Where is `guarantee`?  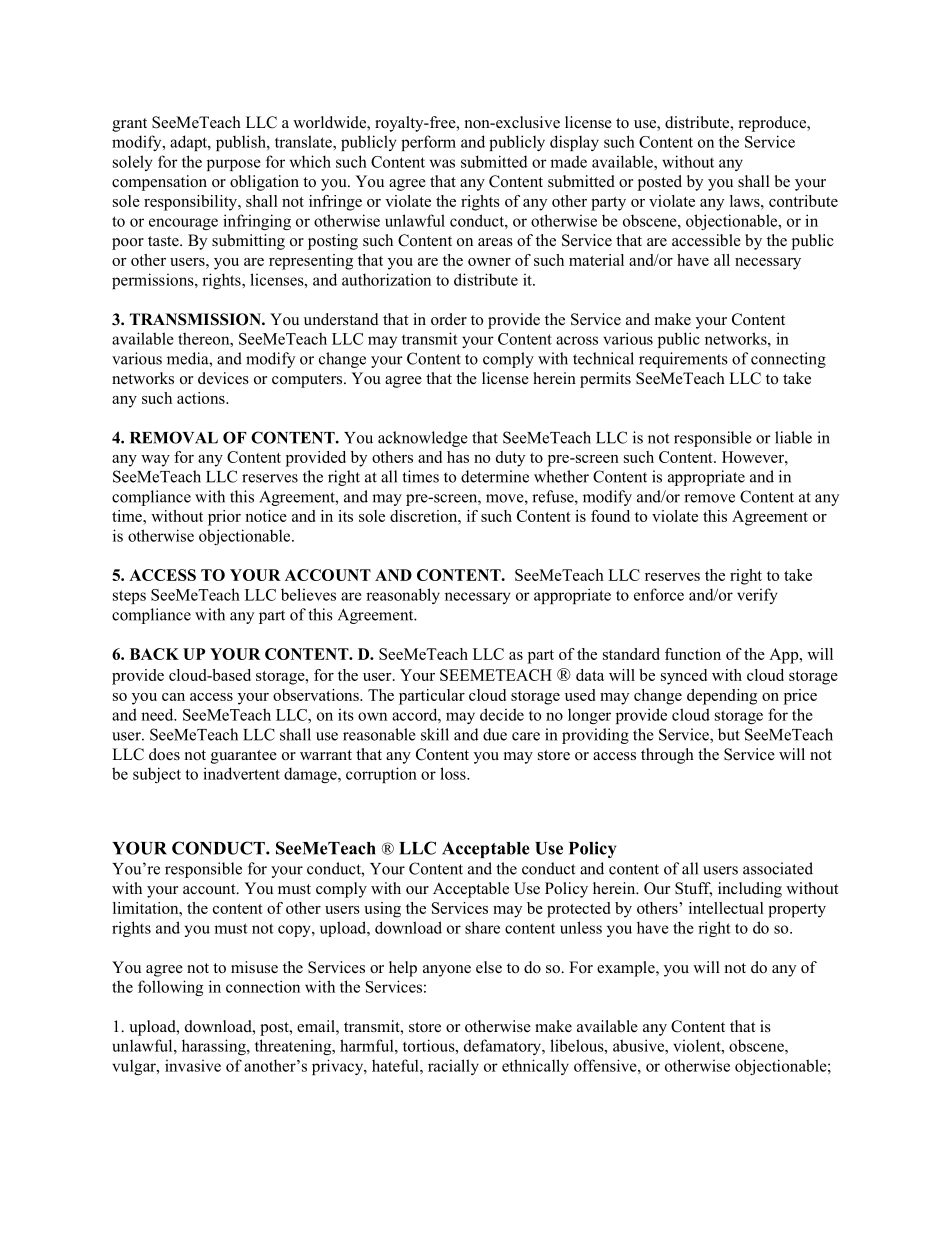
guarantee is located at coordinates (244, 757).
